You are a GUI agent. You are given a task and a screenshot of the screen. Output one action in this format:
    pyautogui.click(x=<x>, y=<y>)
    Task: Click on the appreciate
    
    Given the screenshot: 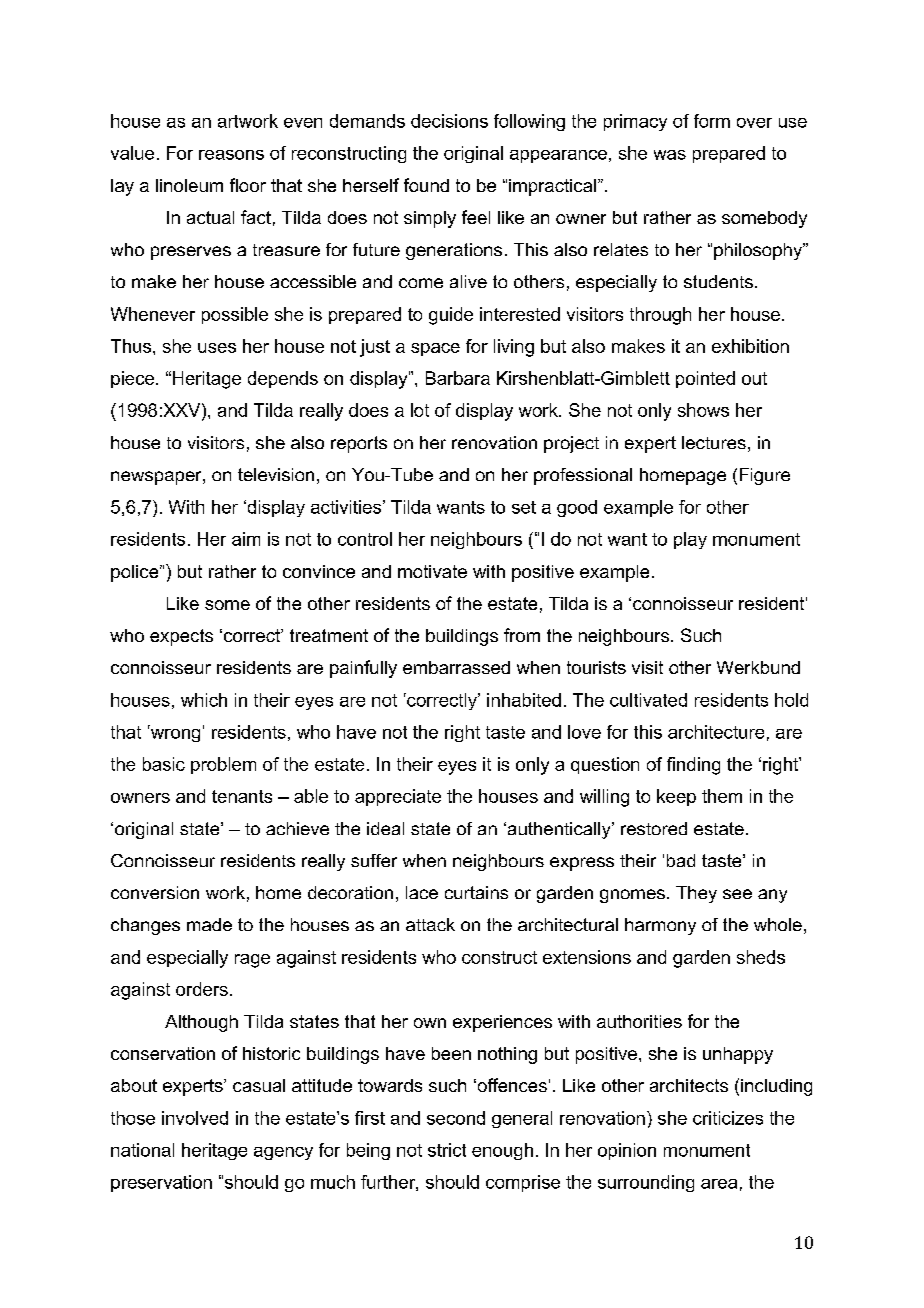 What is the action you would take?
    pyautogui.click(x=398, y=797)
